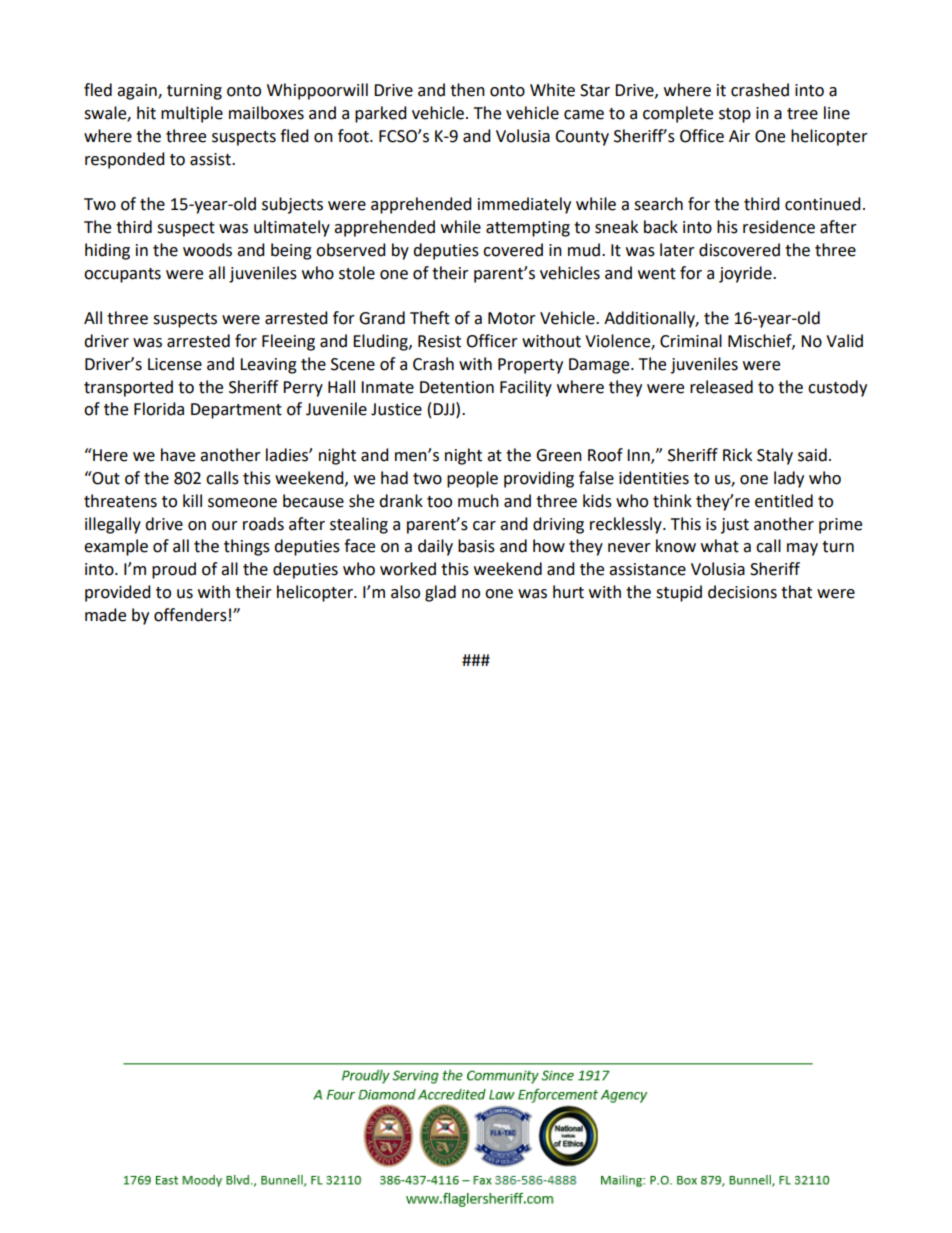  What do you see at coordinates (192, 114) in the screenshot?
I see `multiple` at bounding box center [192, 114].
